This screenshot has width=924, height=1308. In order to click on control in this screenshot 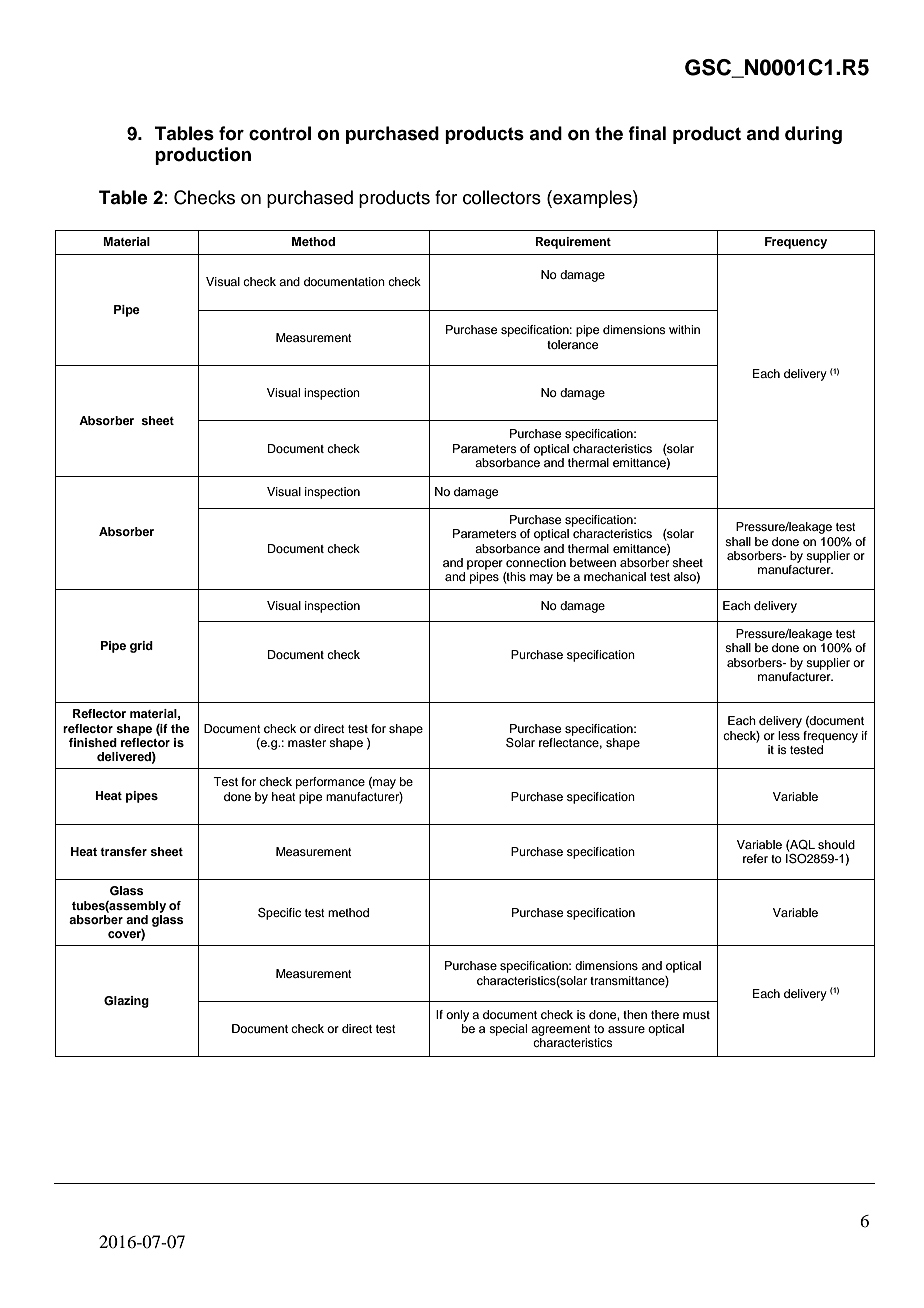, I will do `click(280, 133)`.
